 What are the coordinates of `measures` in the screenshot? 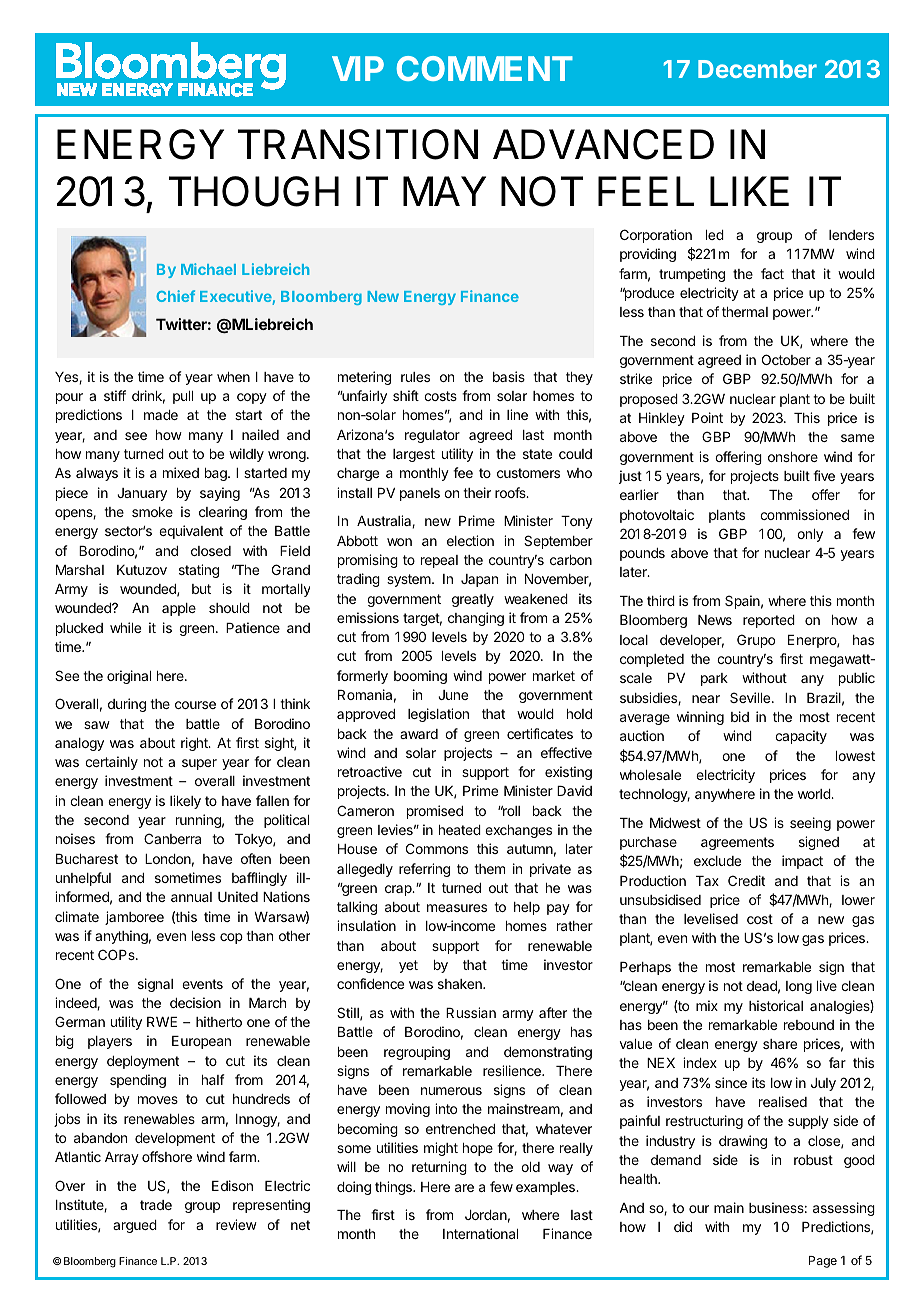 It's located at (457, 908).
